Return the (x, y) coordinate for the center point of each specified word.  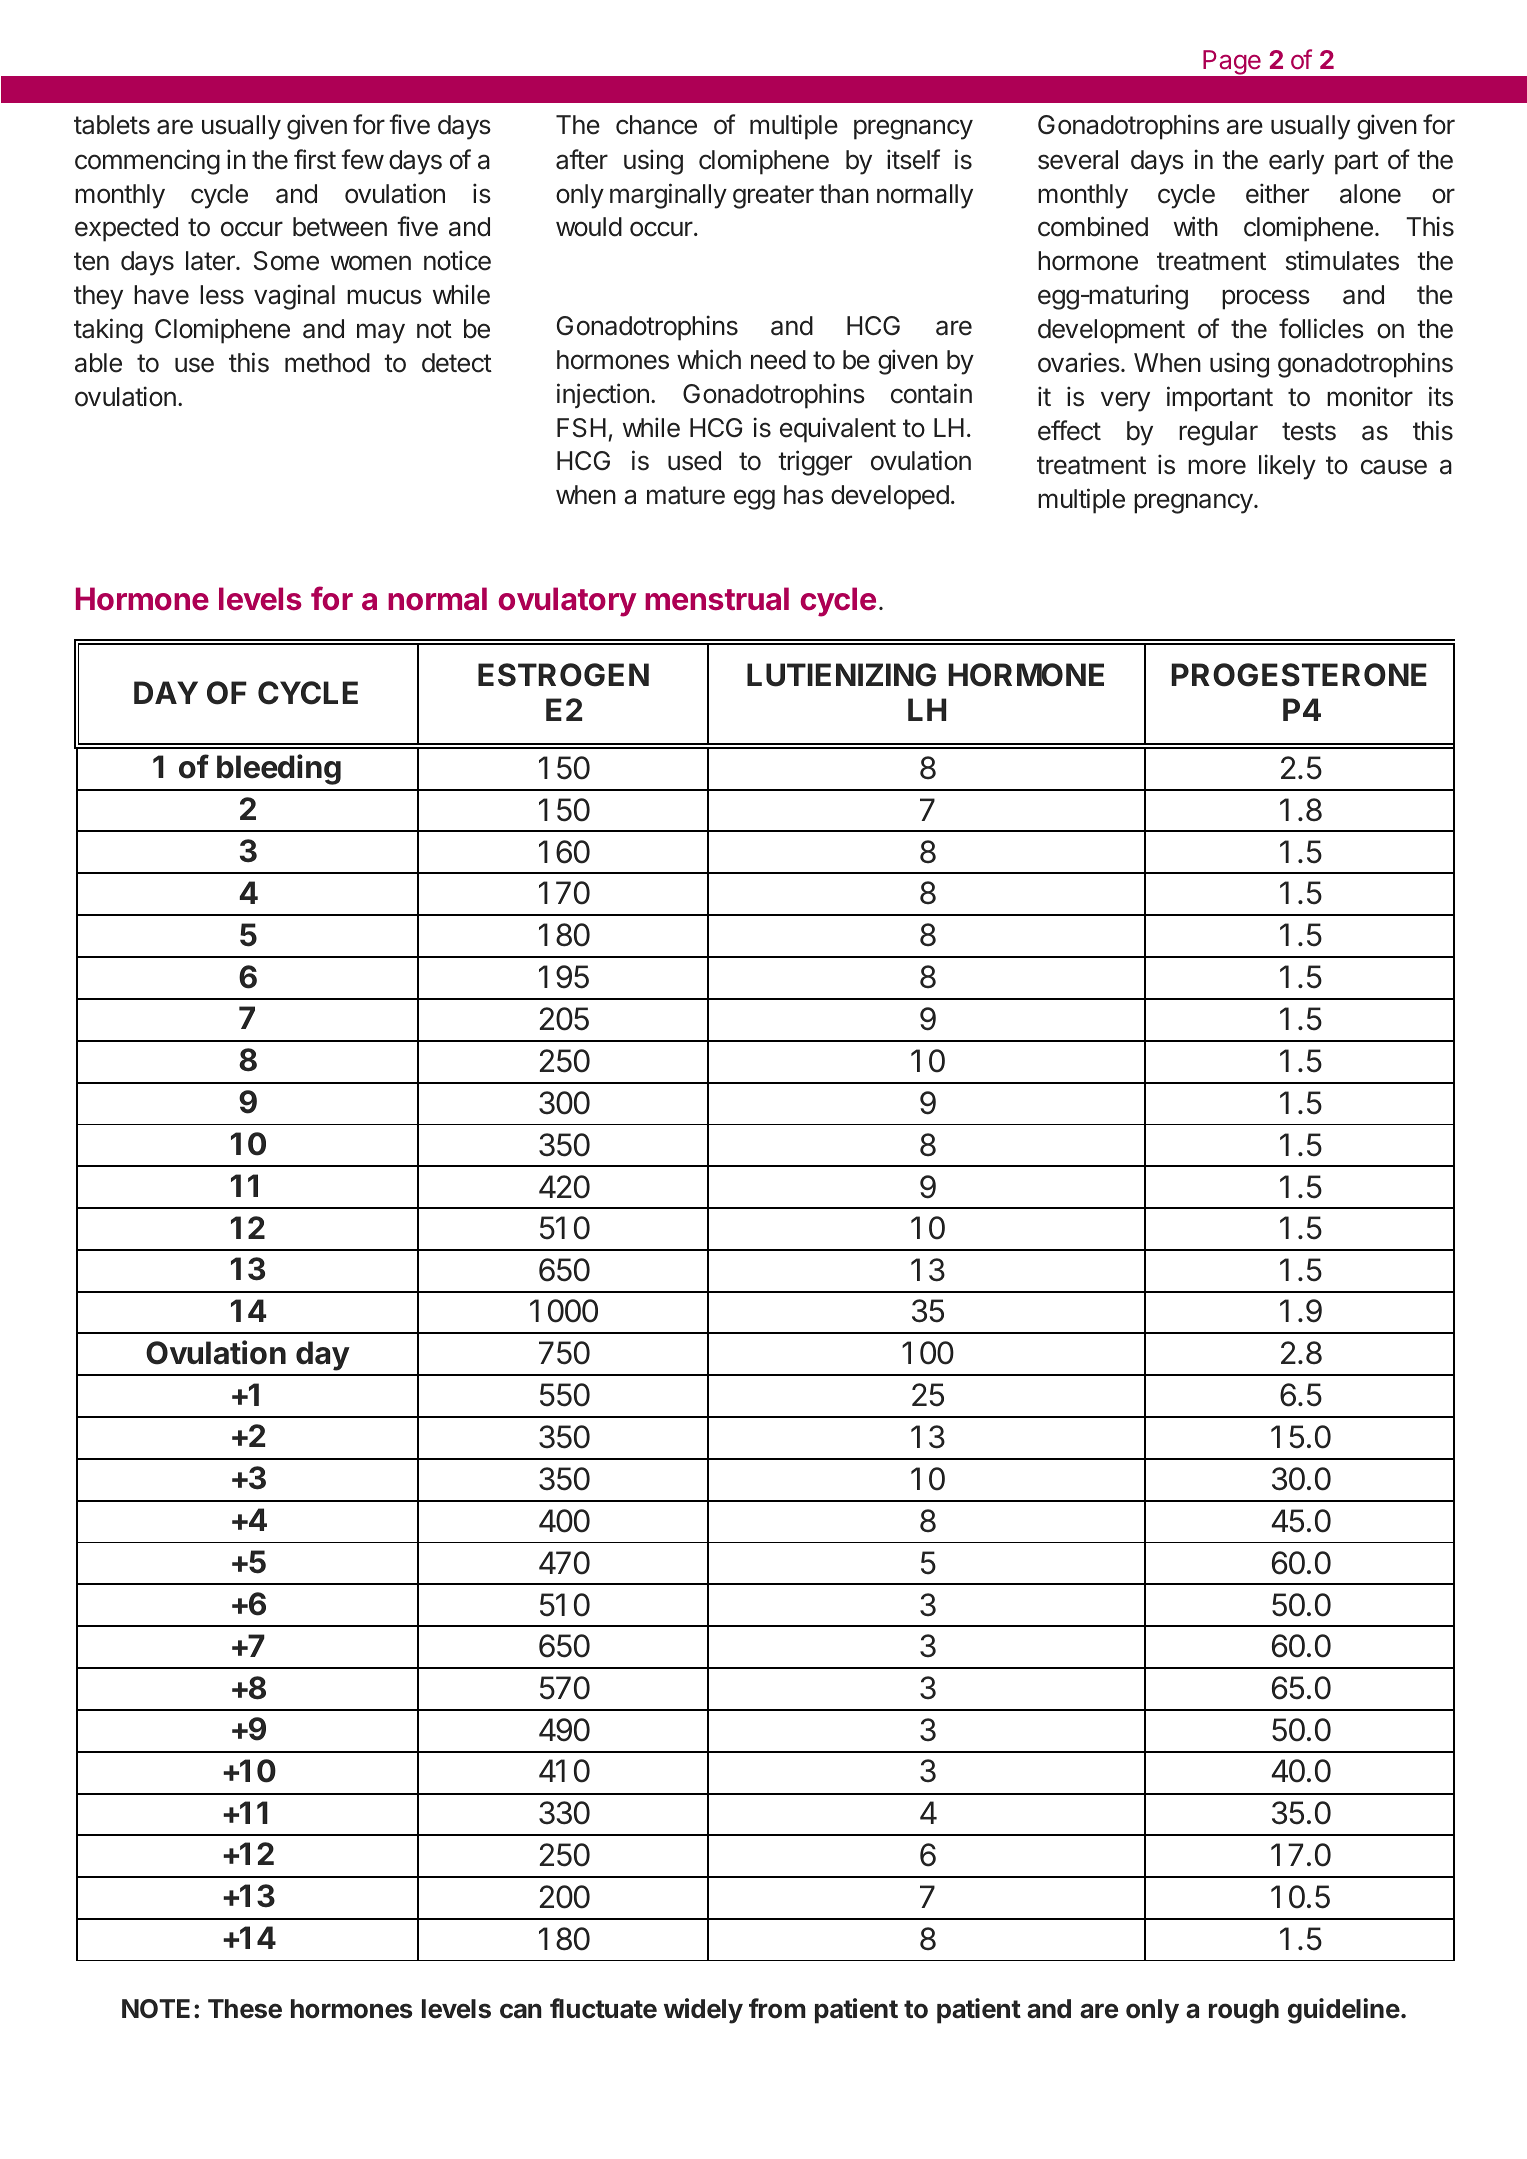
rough (1244, 2011)
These (245, 2009)
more (1217, 467)
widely (703, 2011)
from (777, 2008)
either (1277, 193)
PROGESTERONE (1299, 675)
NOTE (156, 2008)
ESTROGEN (563, 675)
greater (773, 197)
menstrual (717, 599)
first (315, 159)
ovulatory (568, 602)
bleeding (279, 769)
